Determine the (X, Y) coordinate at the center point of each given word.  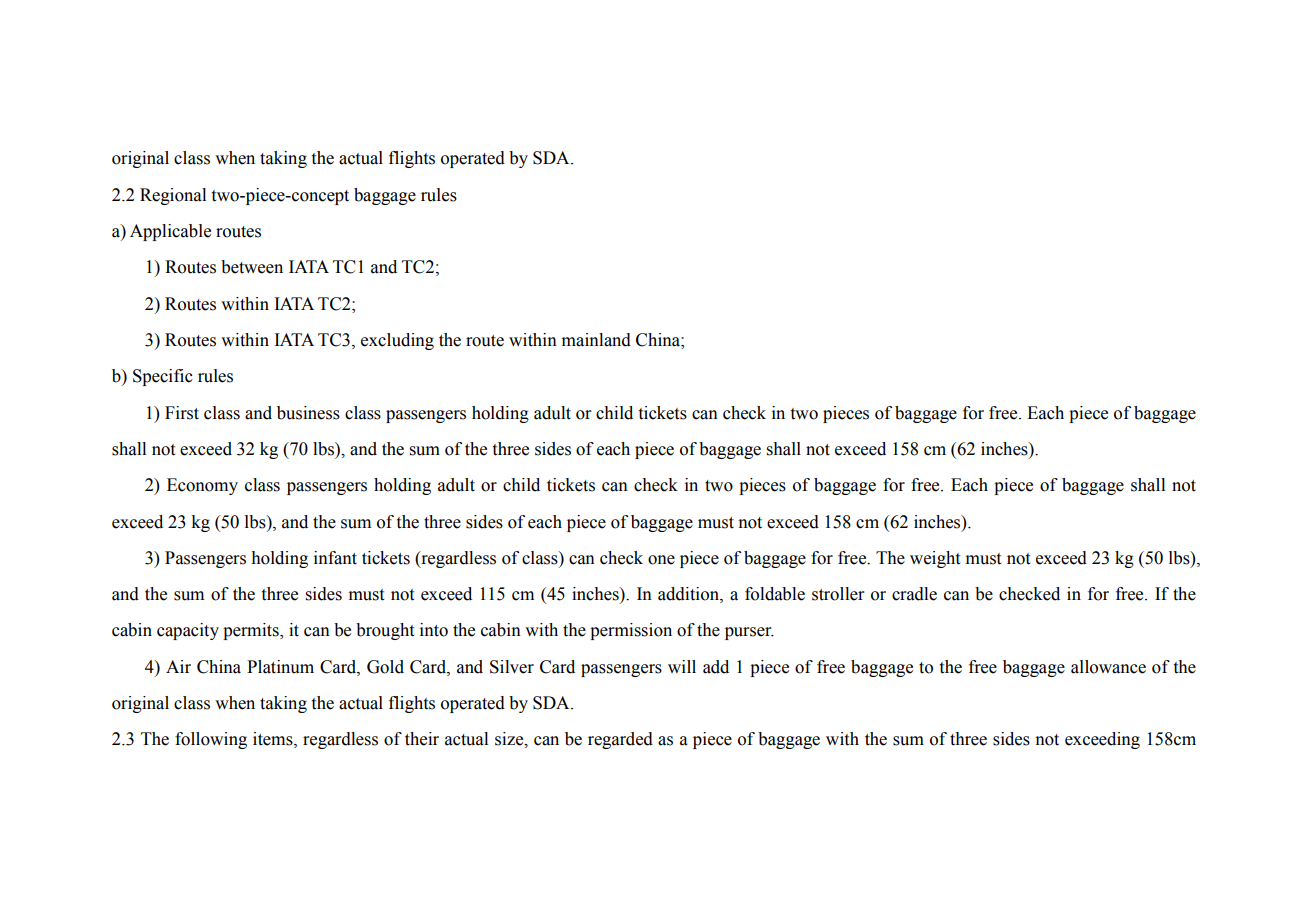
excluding (397, 341)
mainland (596, 340)
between (252, 267)
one (661, 560)
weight (935, 559)
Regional (173, 196)
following (211, 740)
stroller (838, 594)
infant (335, 558)
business (308, 413)
